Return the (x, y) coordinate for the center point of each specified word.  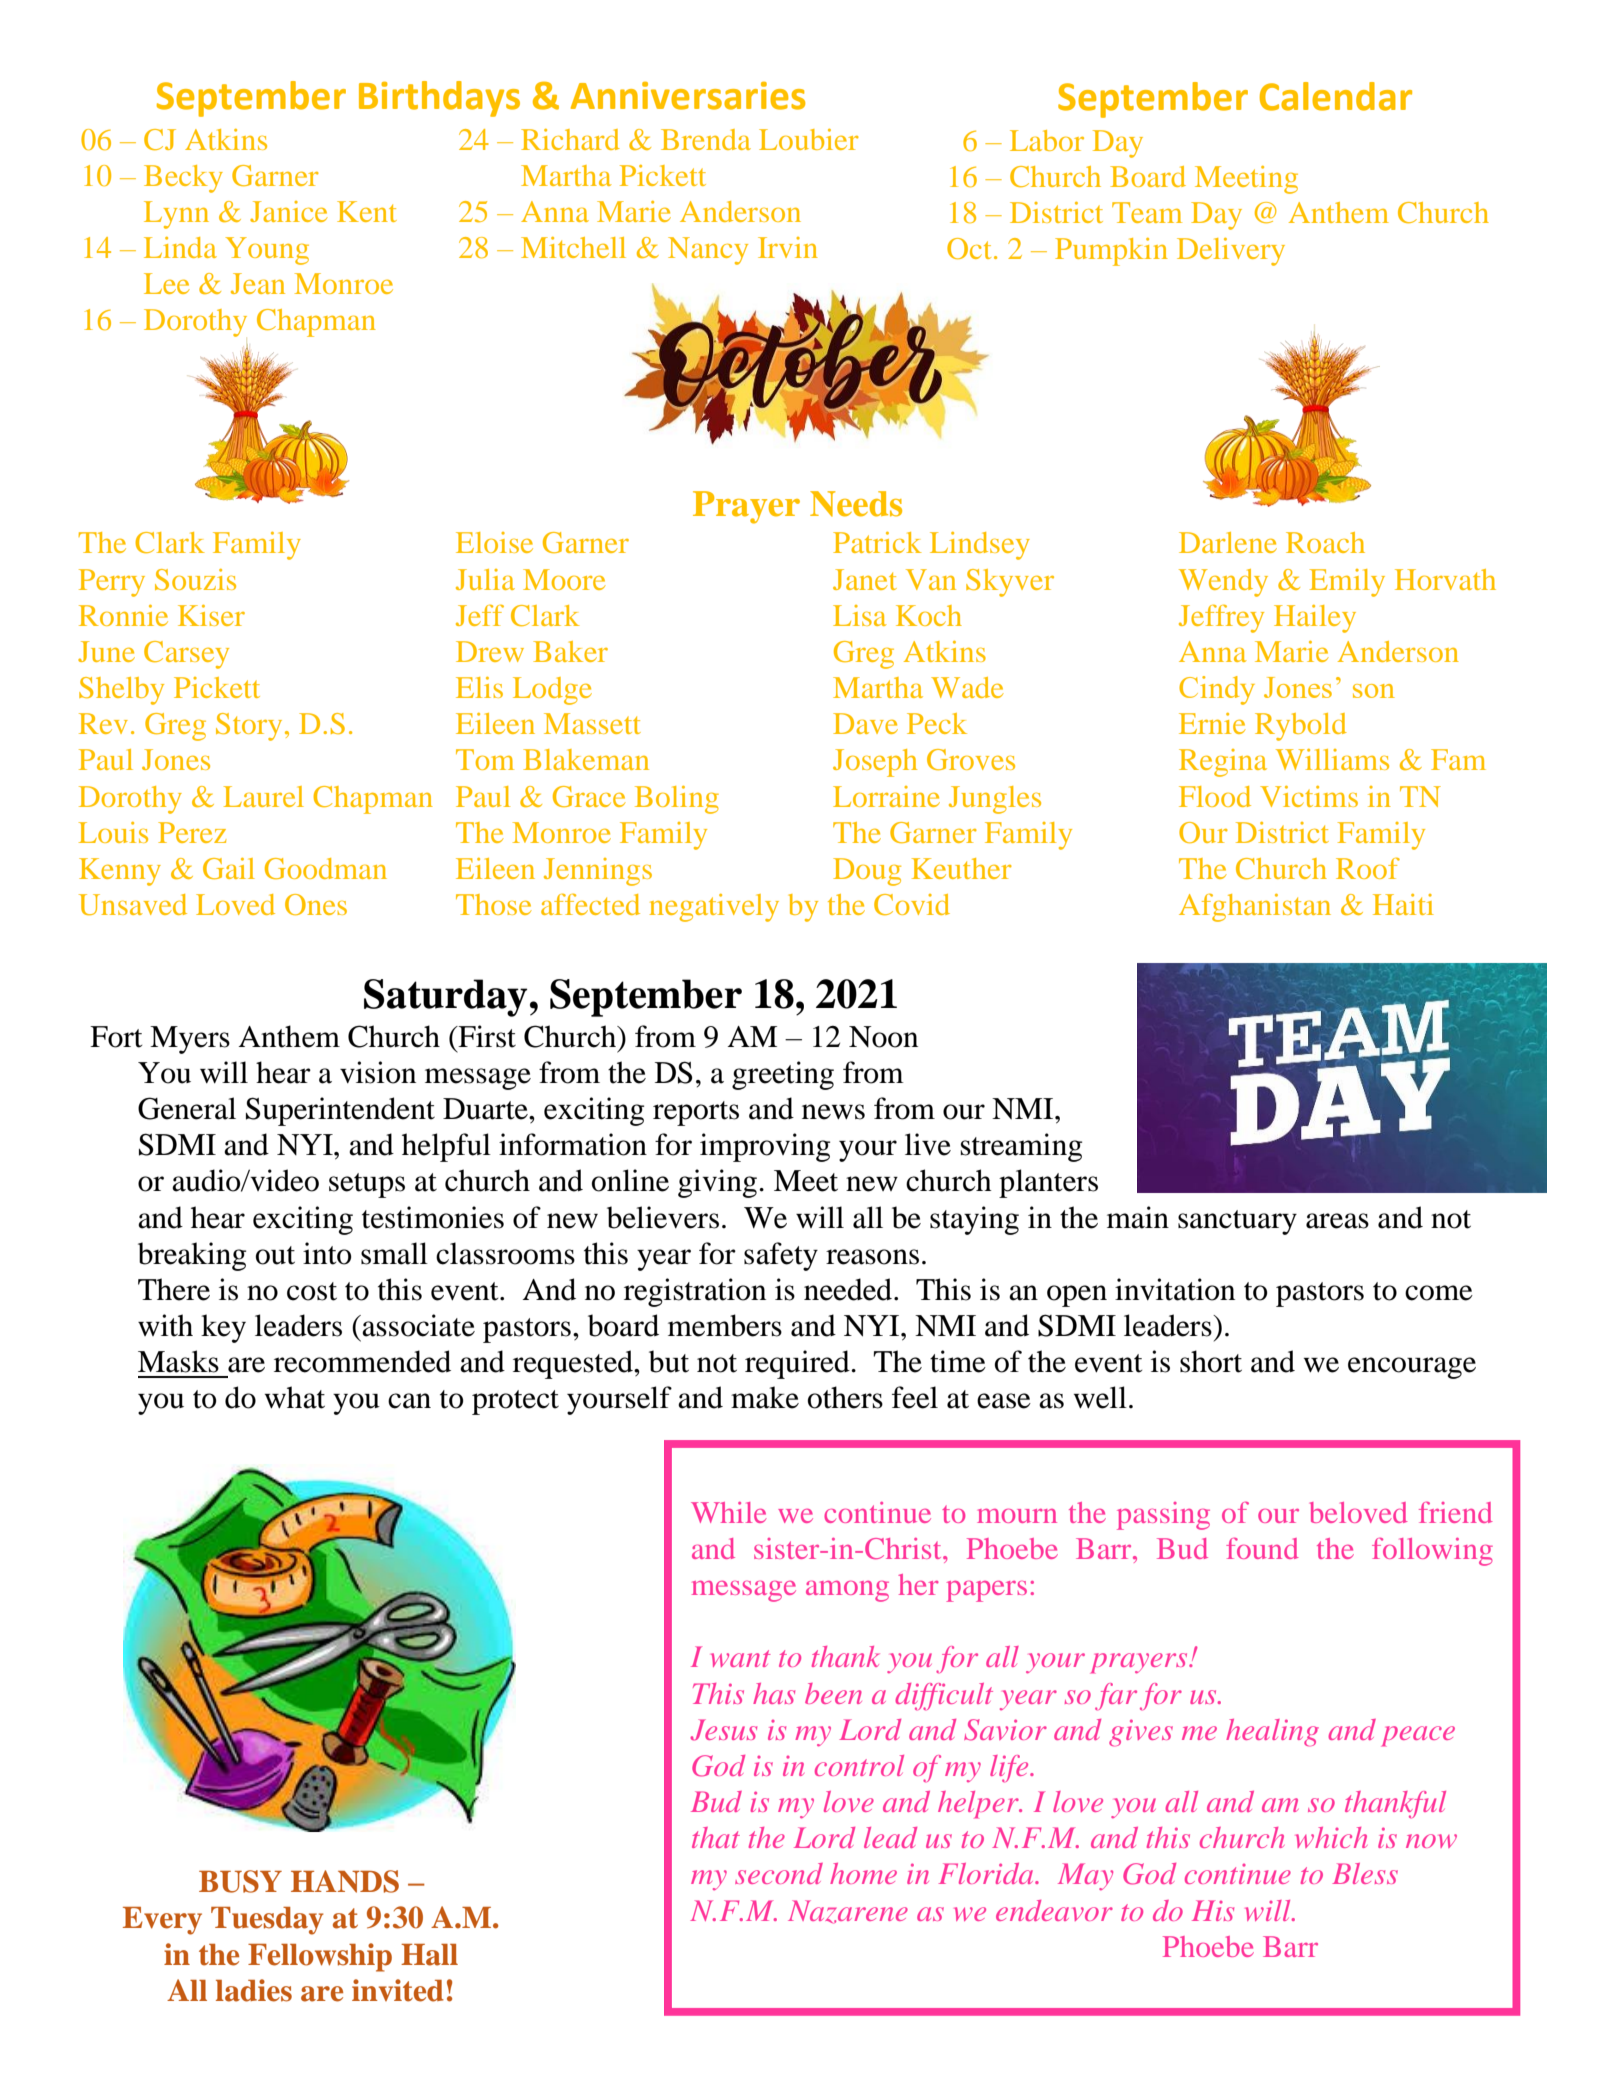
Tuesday (267, 1921)
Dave (865, 723)
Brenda (706, 139)
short (1211, 1361)
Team (1147, 212)
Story (249, 727)
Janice (289, 211)
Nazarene (848, 1912)
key (223, 1328)
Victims (1309, 796)
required (798, 1364)
